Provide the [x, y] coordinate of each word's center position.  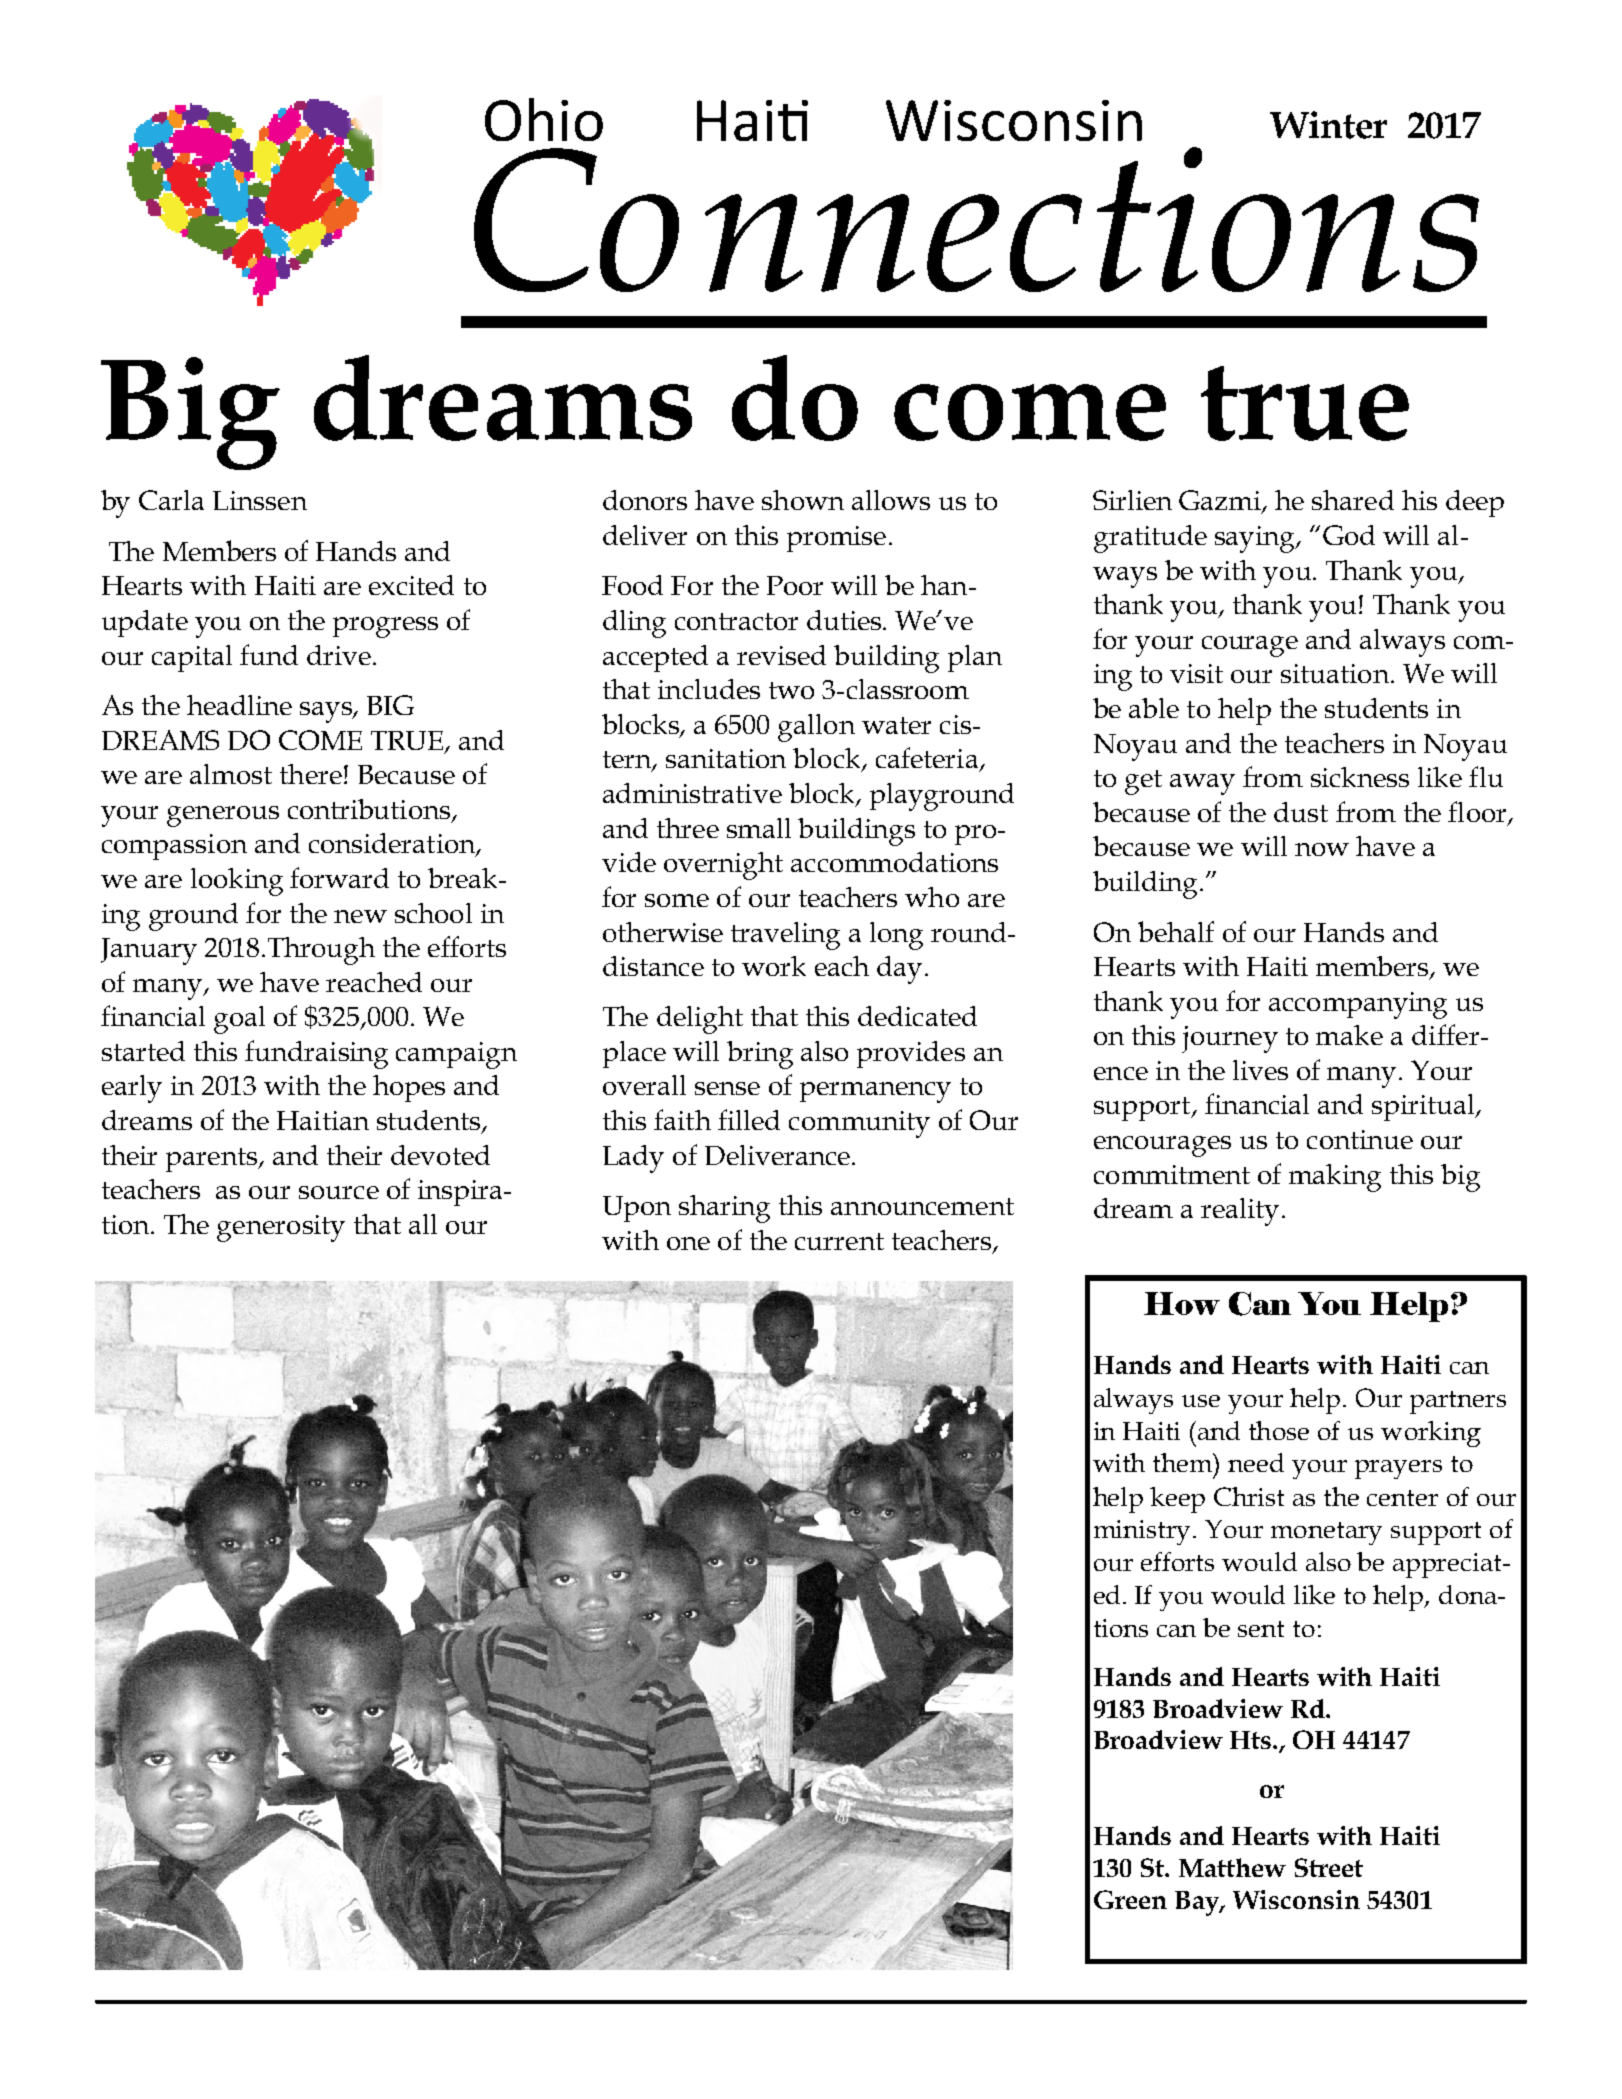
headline [239, 705]
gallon [816, 728]
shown [803, 500]
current [839, 1241]
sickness [1360, 777]
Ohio [544, 119]
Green [1130, 1899]
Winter [1328, 125]
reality [1240, 1212]
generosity [281, 1228]
